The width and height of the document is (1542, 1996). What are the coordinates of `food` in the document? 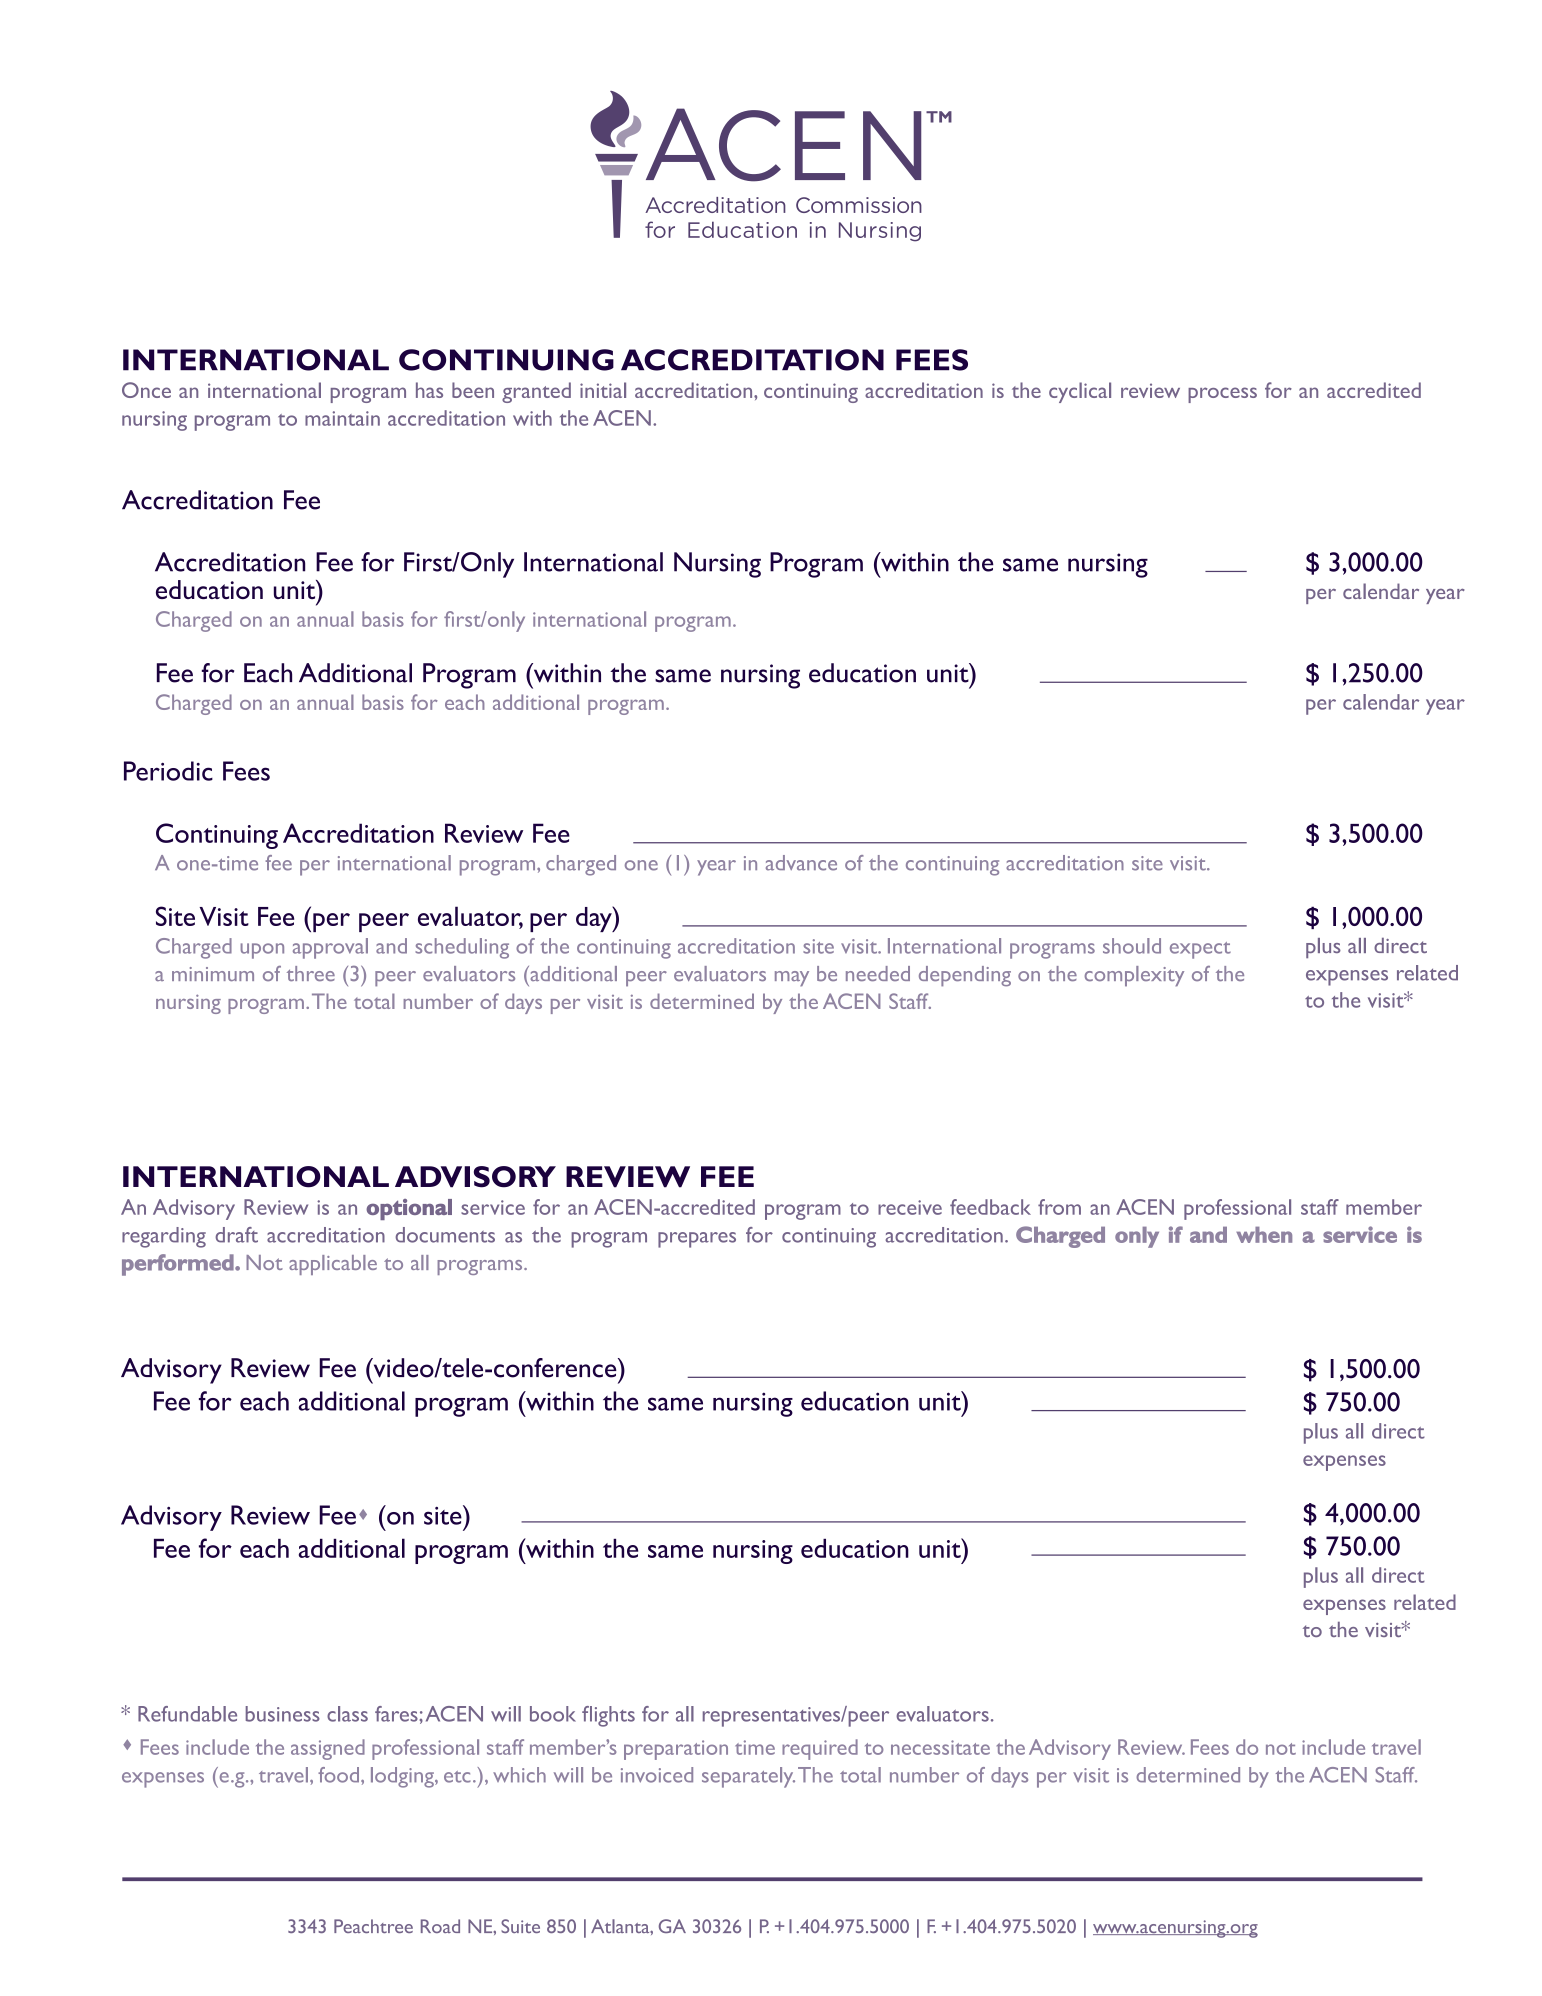 It's located at (338, 1775).
